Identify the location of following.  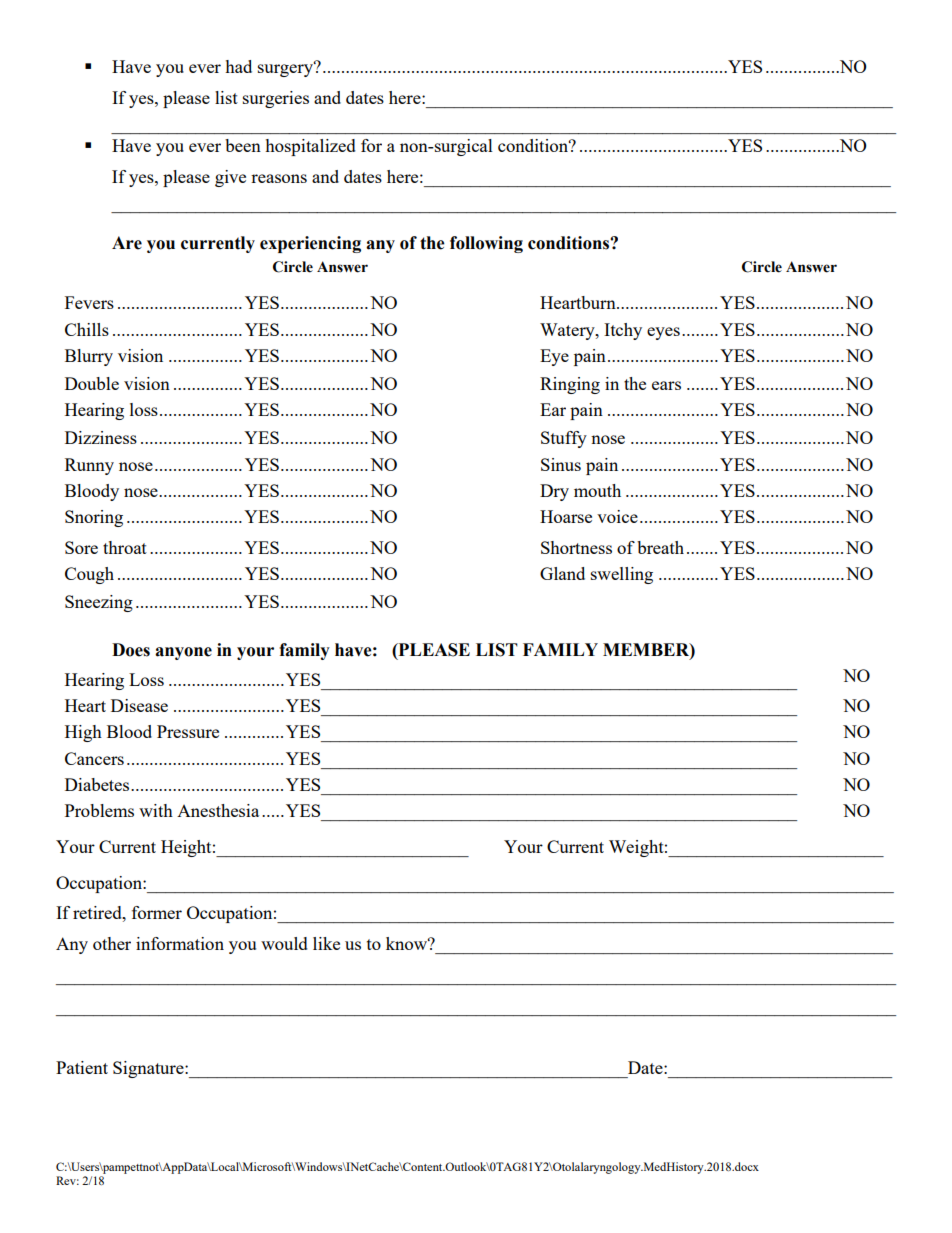
(486, 244).
